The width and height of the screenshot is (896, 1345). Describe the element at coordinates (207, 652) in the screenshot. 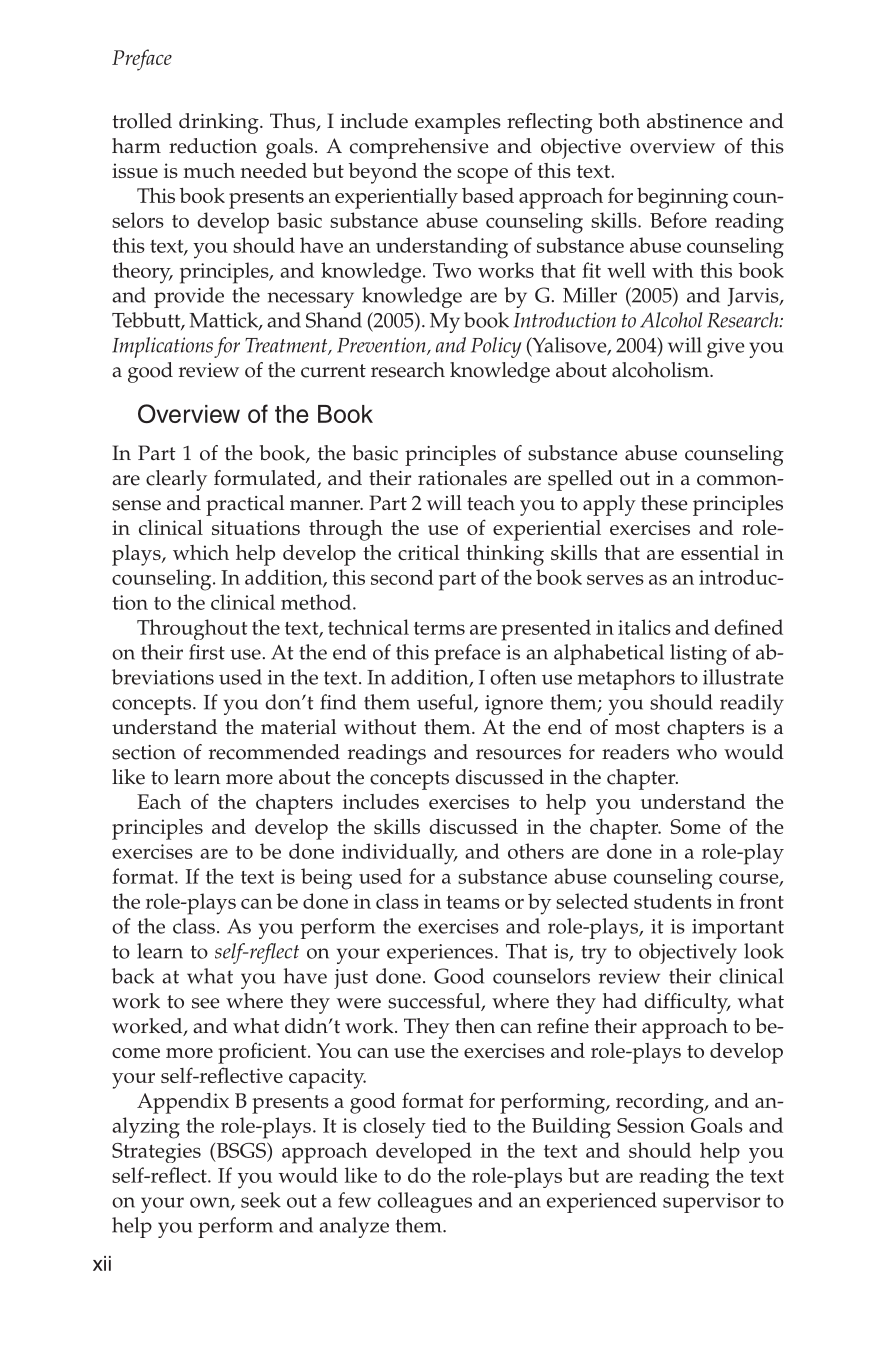

I see `first` at that location.
